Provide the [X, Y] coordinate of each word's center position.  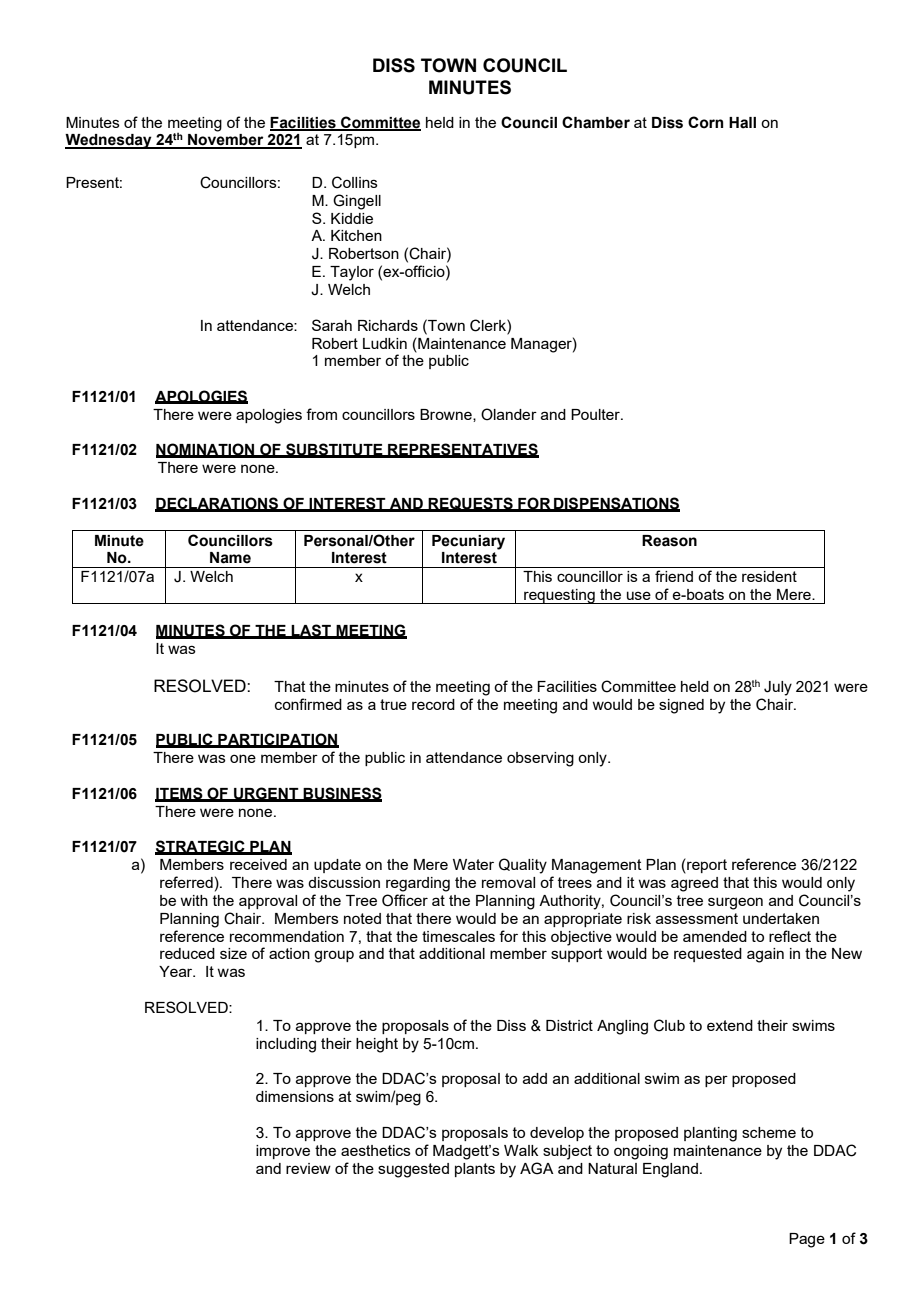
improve [283, 1152]
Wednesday [109, 141]
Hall [742, 123]
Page [807, 1240]
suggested [413, 1170]
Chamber [596, 122]
